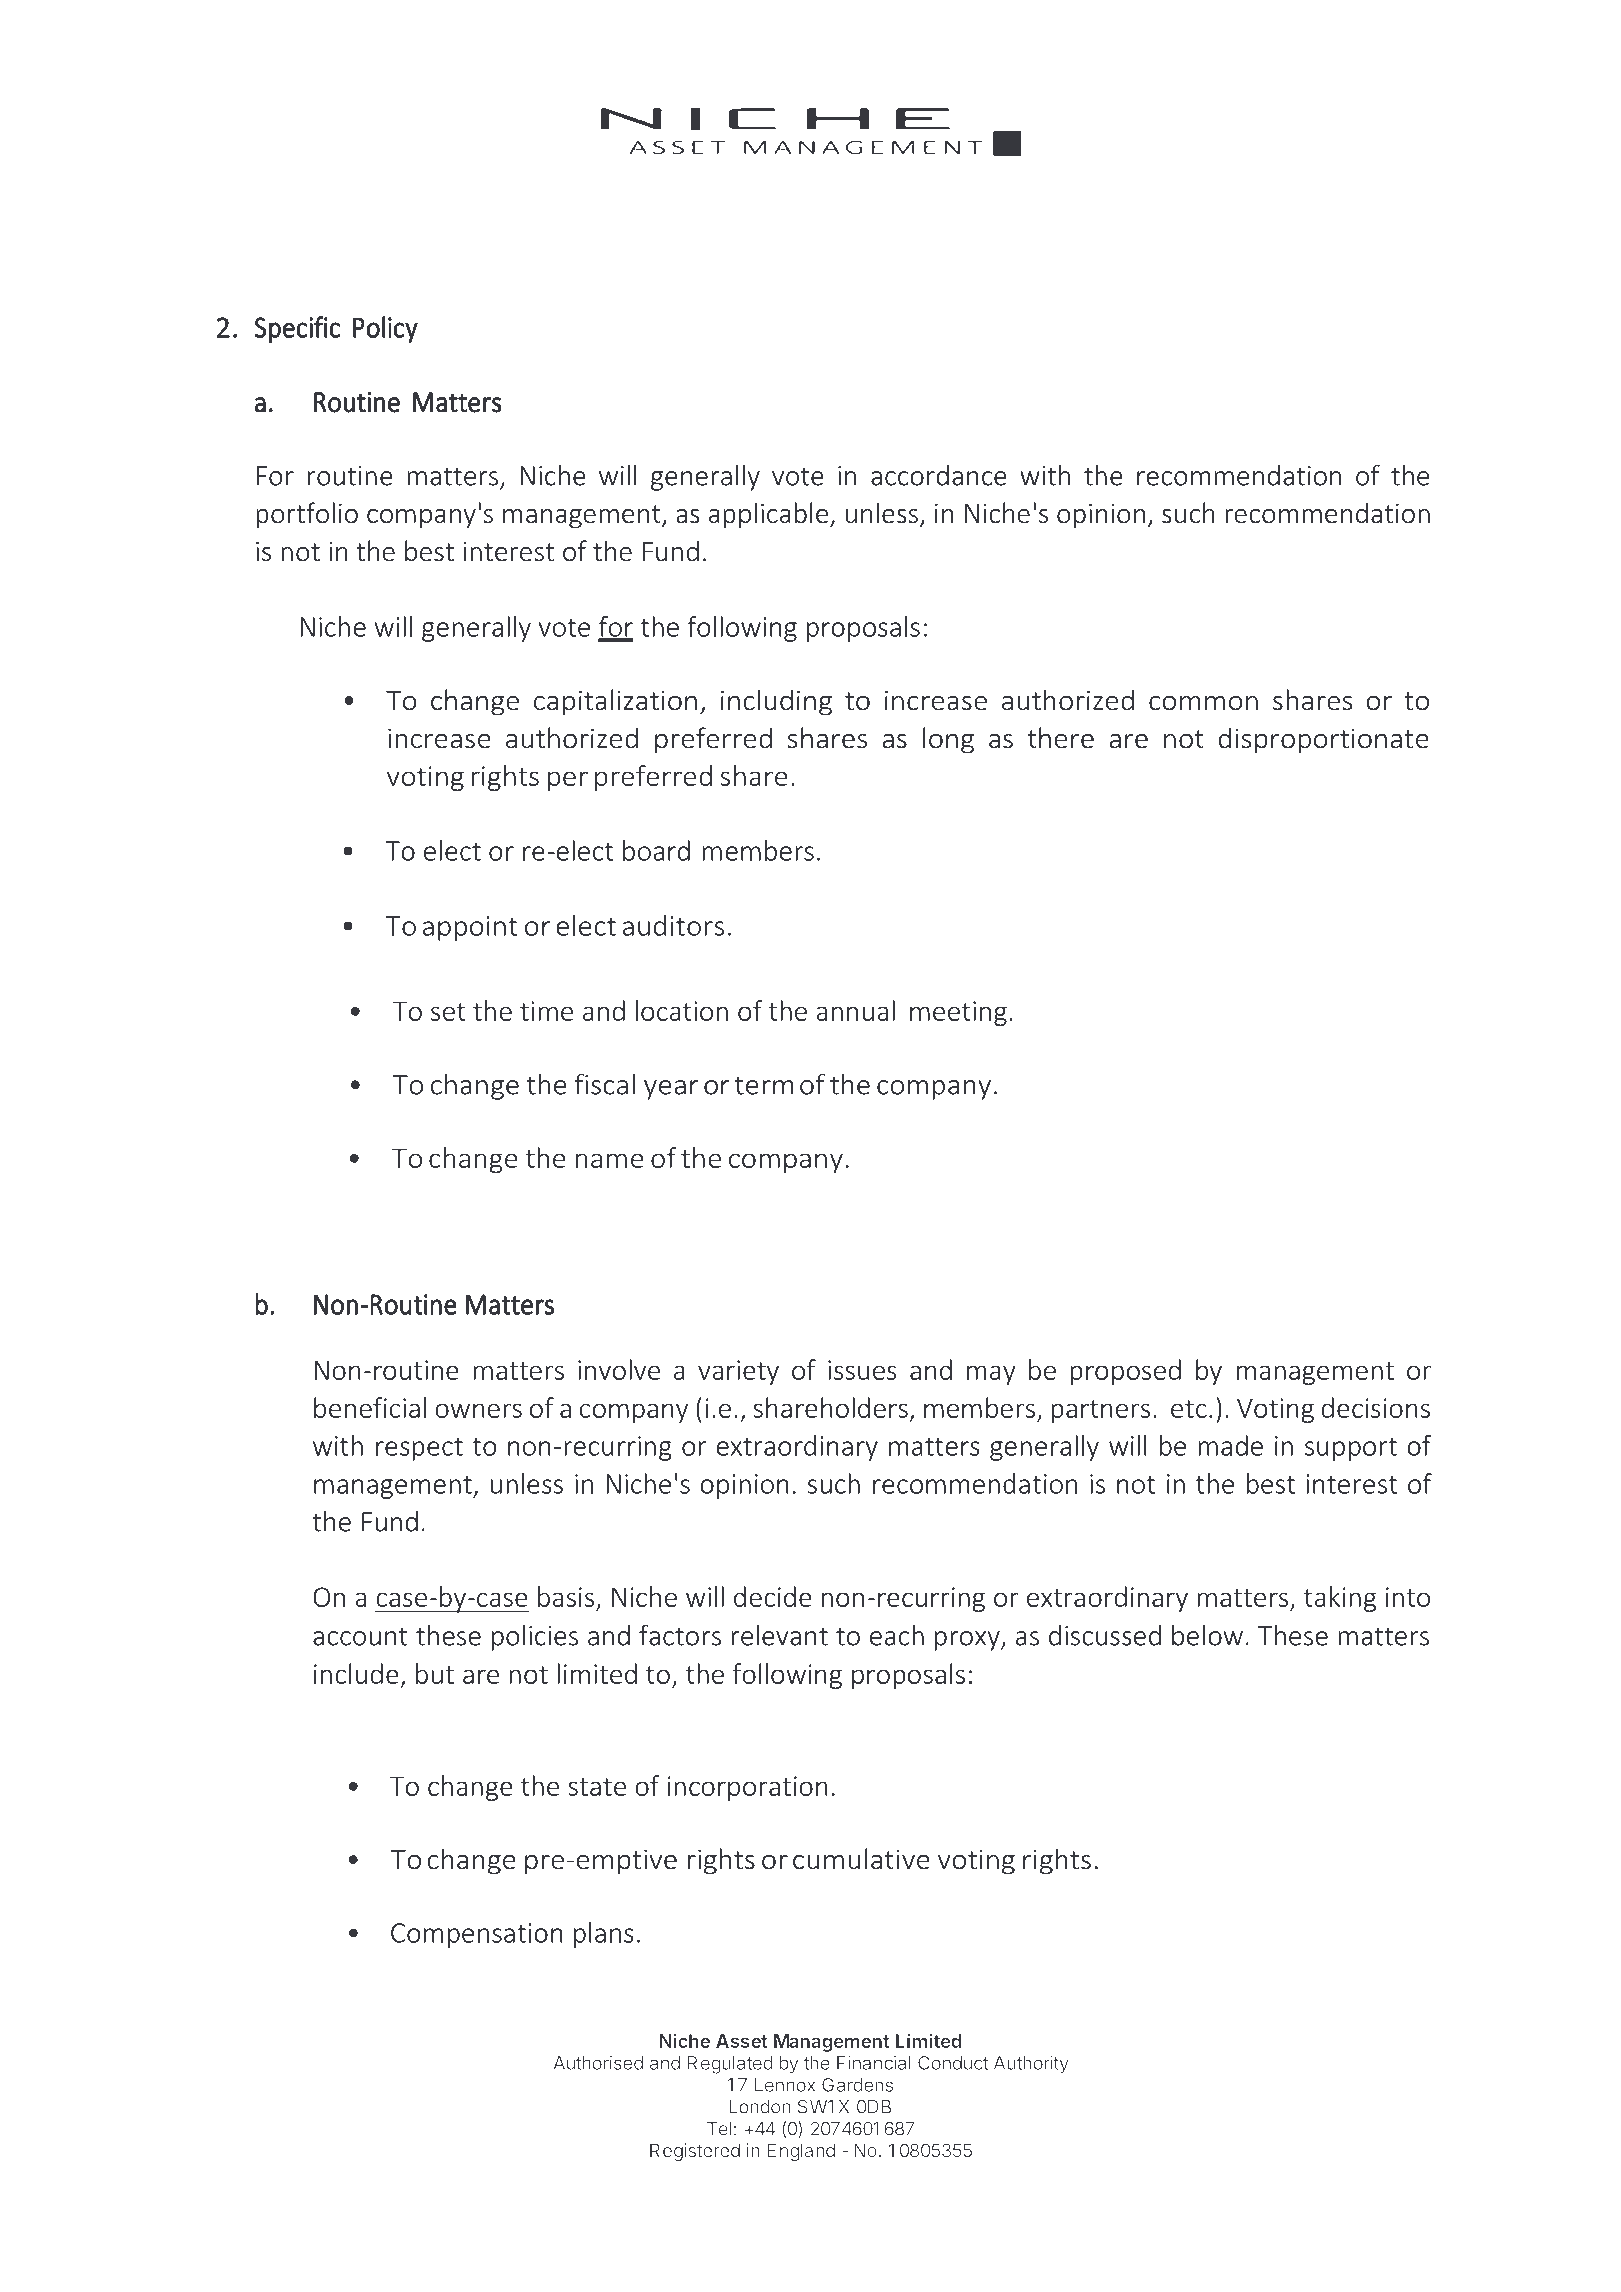 Image resolution: width=1621 pixels, height=2292 pixels. Describe the element at coordinates (857, 2085) in the image. I see `Gardens` at that location.
